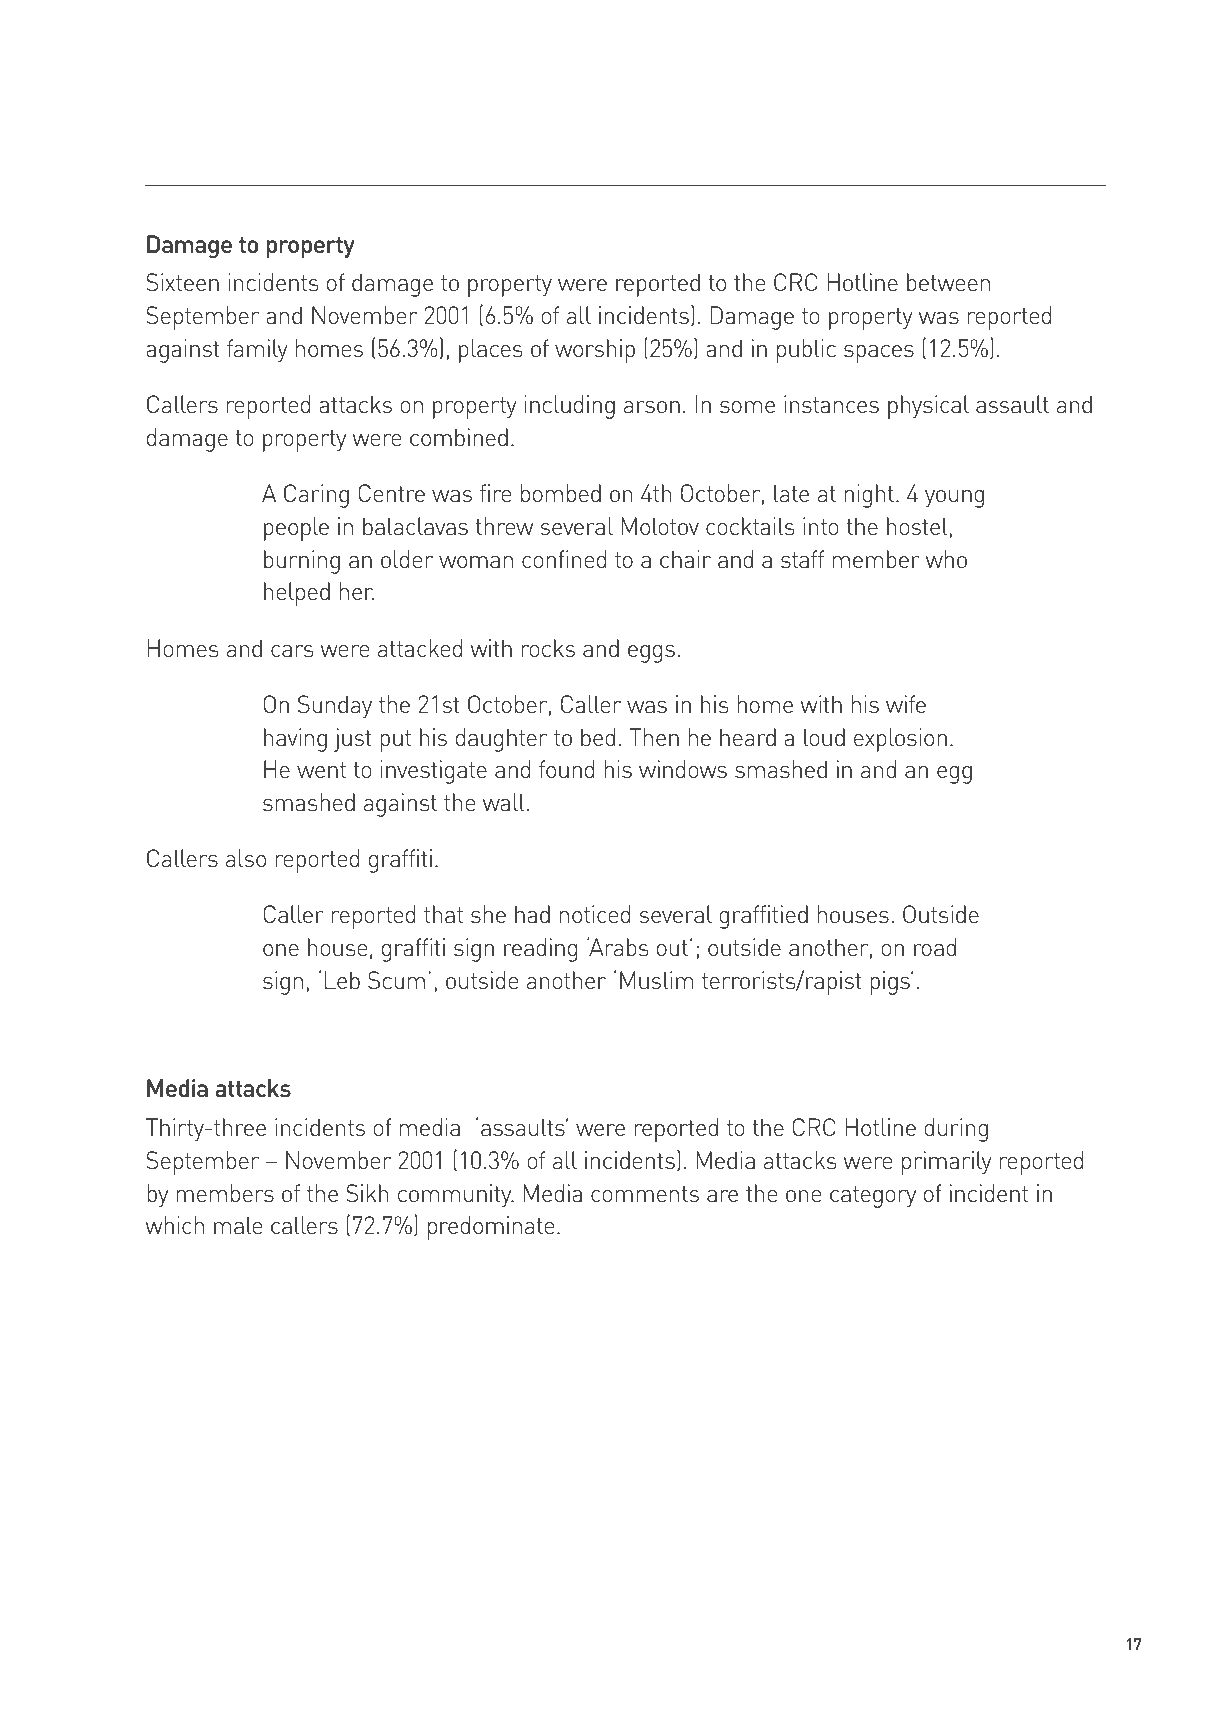 The height and width of the document is (1728, 1222). Describe the element at coordinates (295, 740) in the document. I see `having` at that location.
